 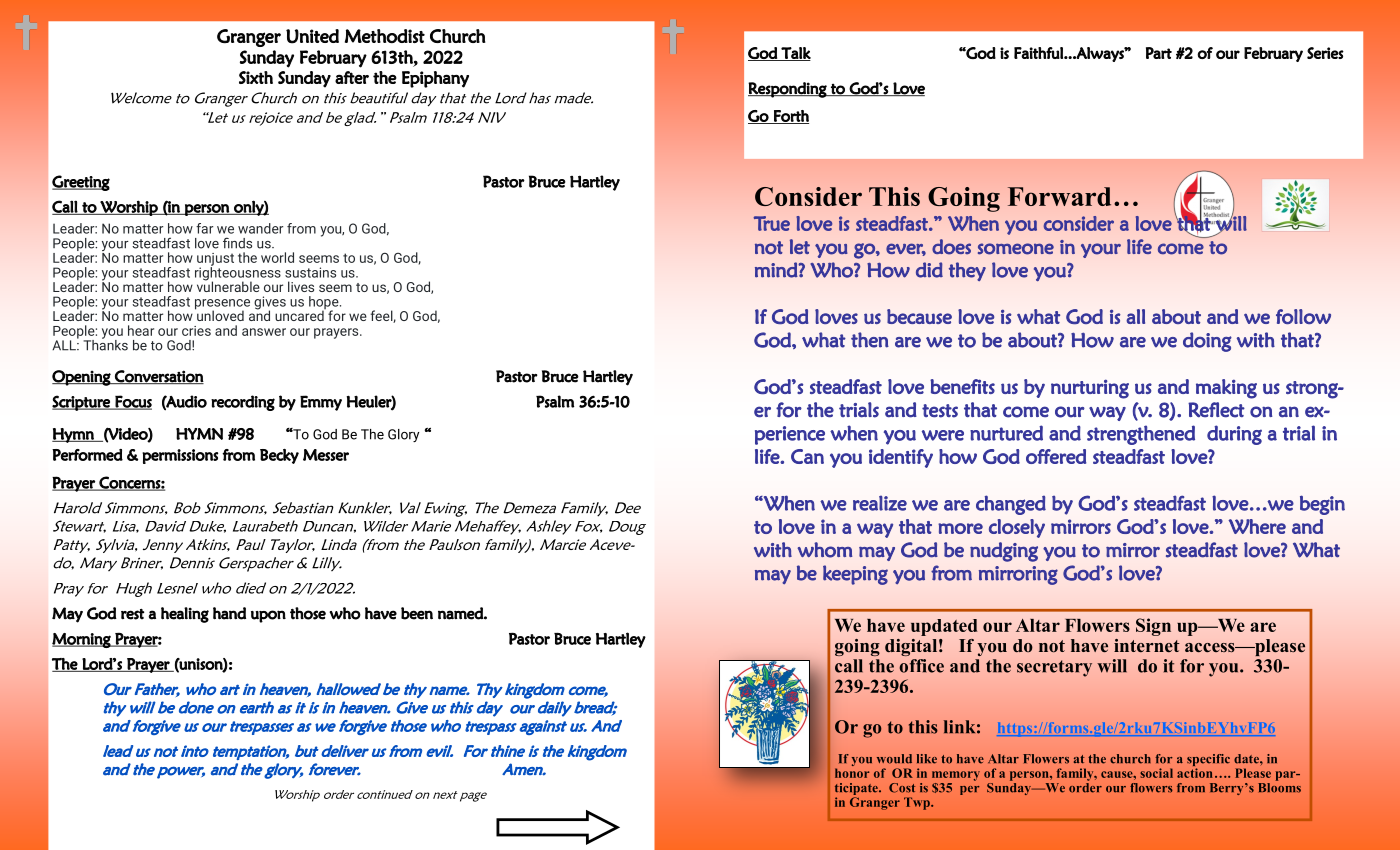 What do you see at coordinates (795, 54) in the image?
I see `Talk` at bounding box center [795, 54].
